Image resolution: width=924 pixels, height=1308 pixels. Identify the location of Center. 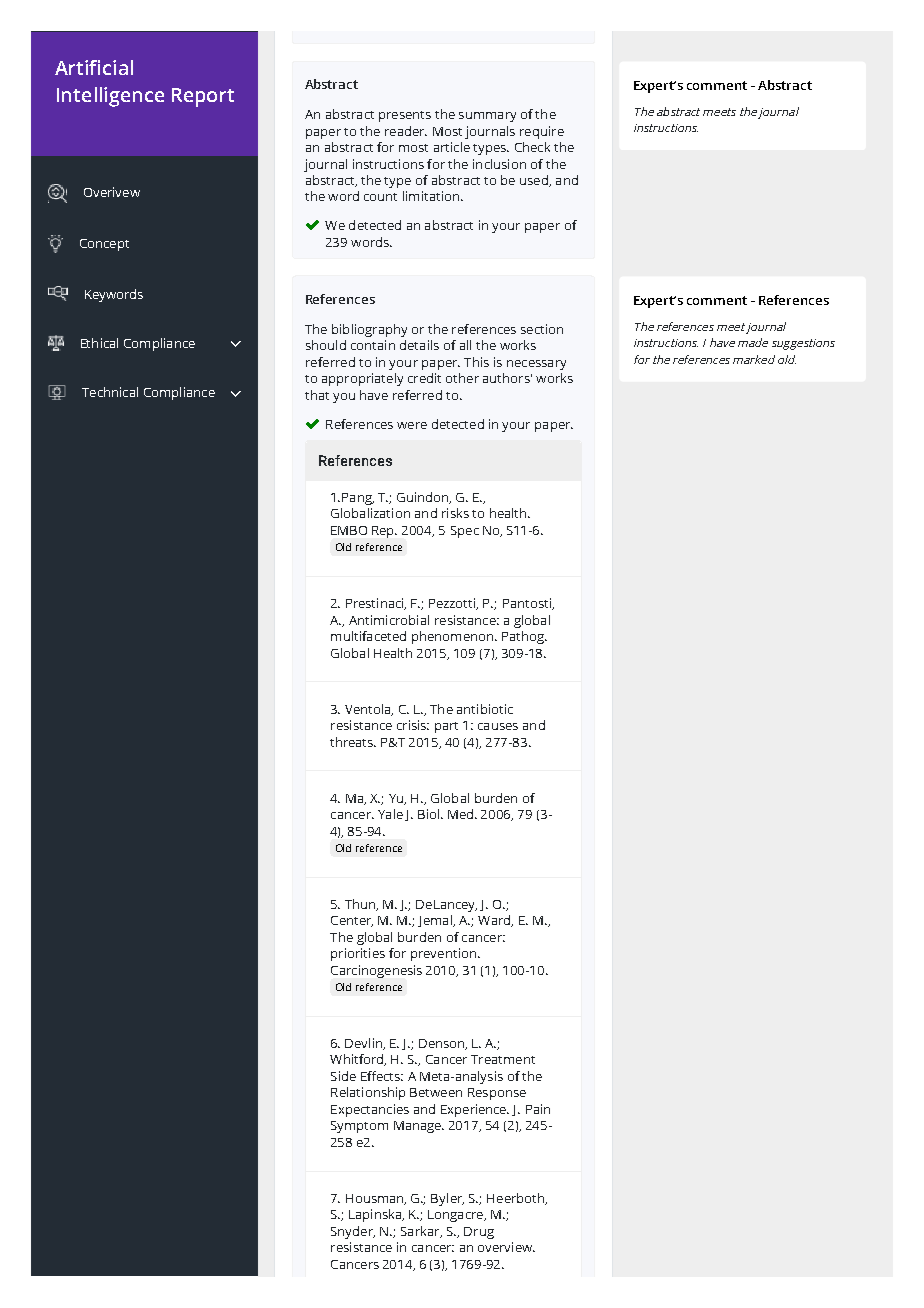
(352, 921).
